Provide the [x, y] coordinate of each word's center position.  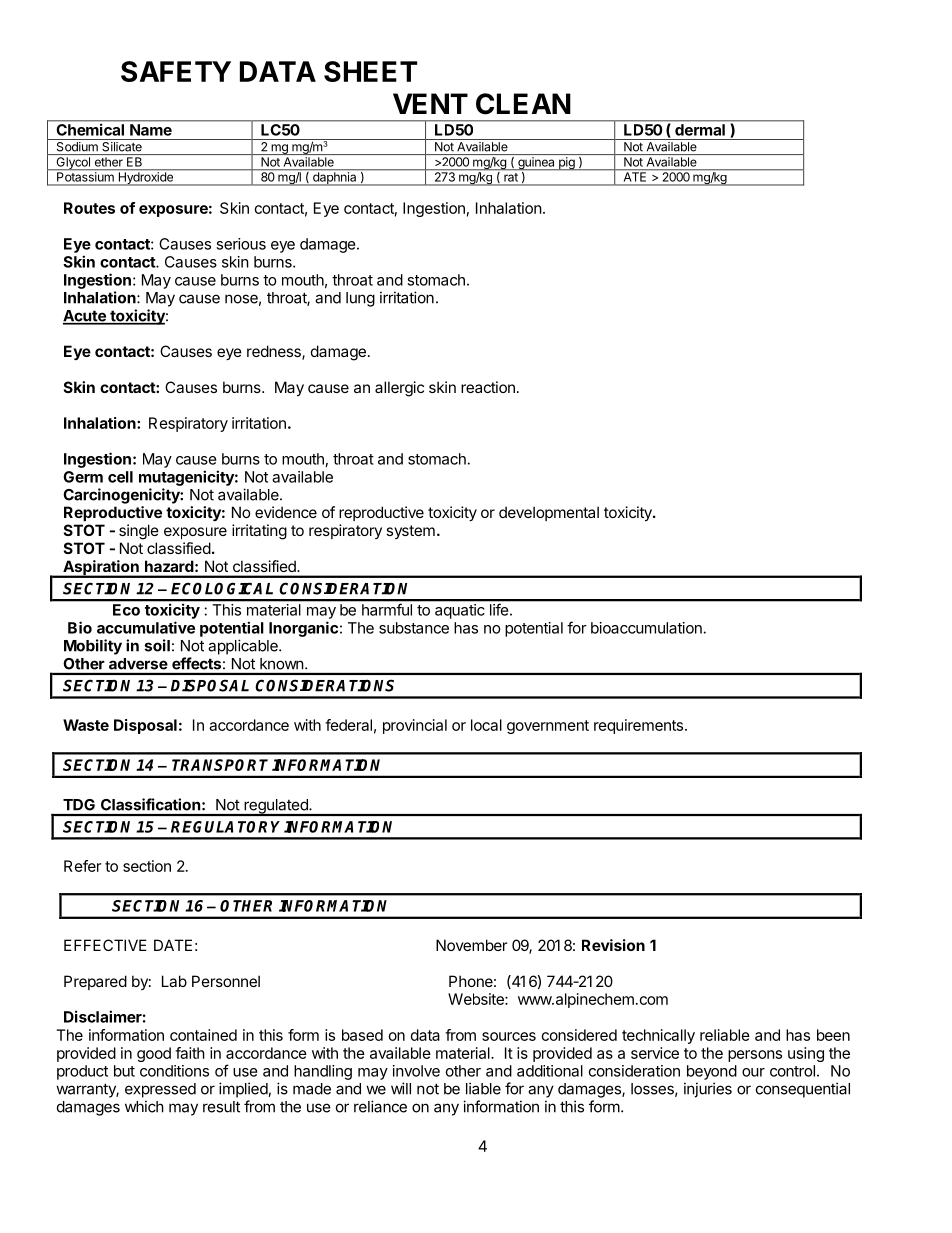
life [499, 610]
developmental [549, 513]
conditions [174, 1071]
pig [567, 164]
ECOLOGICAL [222, 588]
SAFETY [176, 71]
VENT [430, 103]
